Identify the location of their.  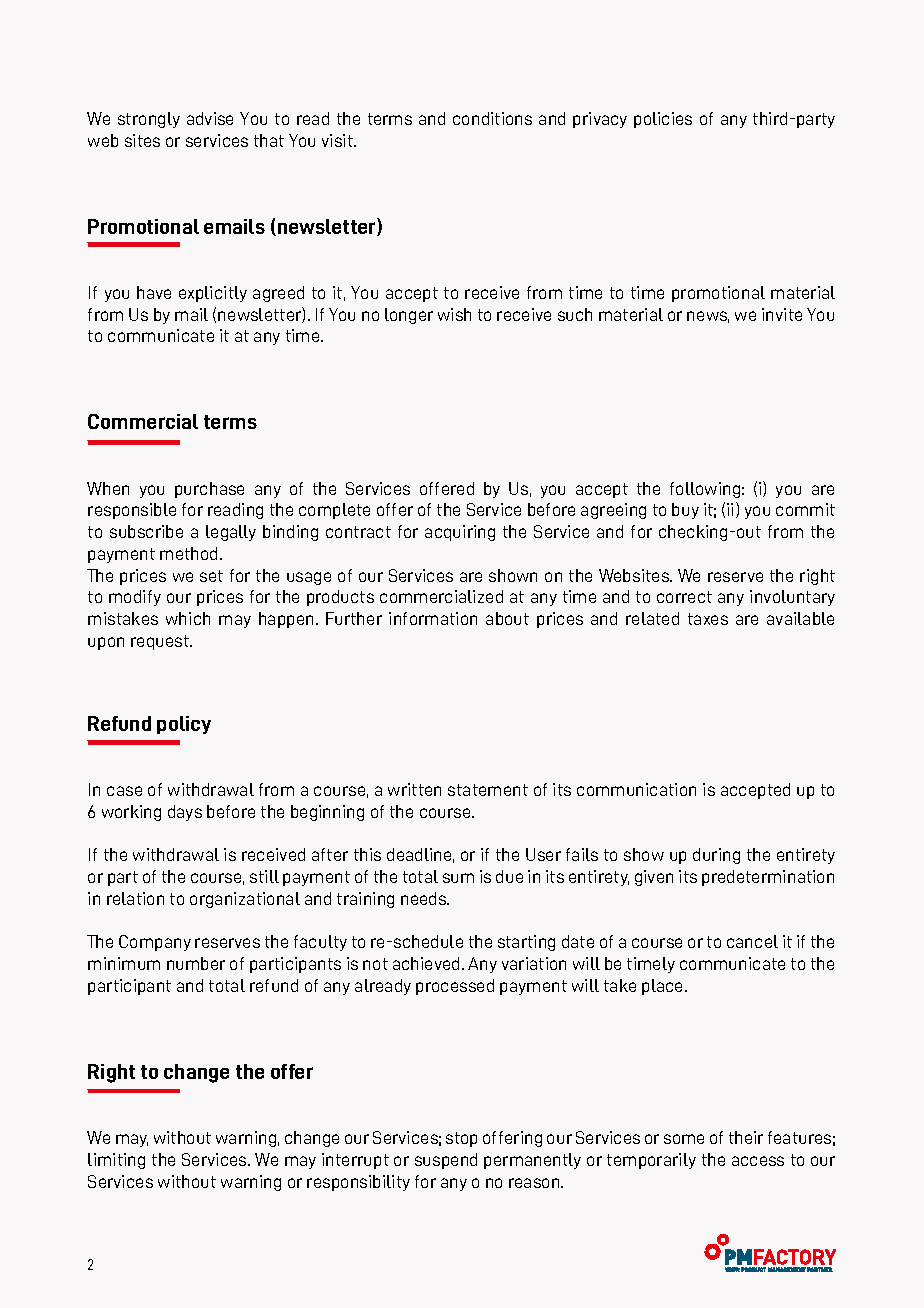
(746, 1137).
